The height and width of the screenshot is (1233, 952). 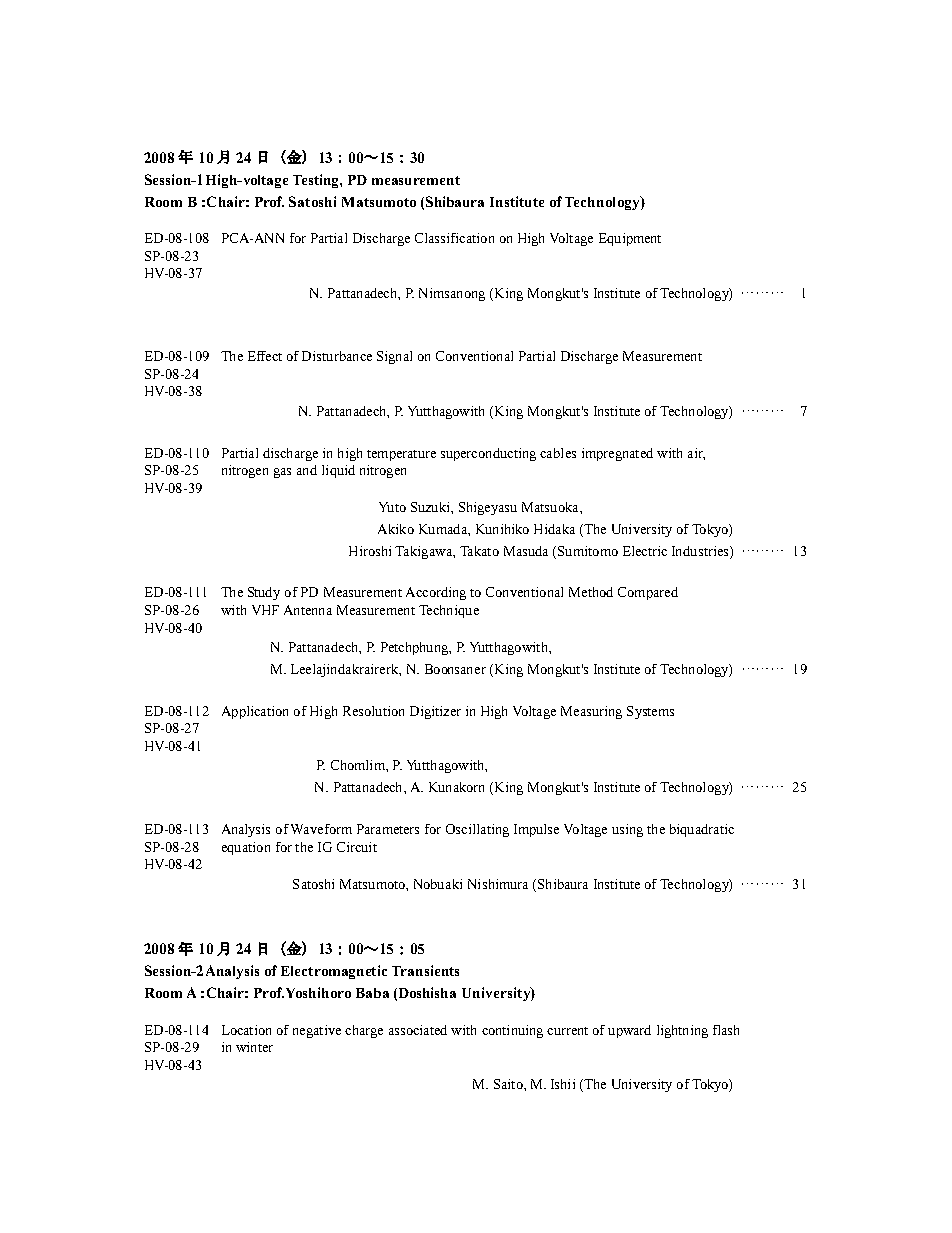 What do you see at coordinates (627, 830) in the screenshot?
I see `using` at bounding box center [627, 830].
